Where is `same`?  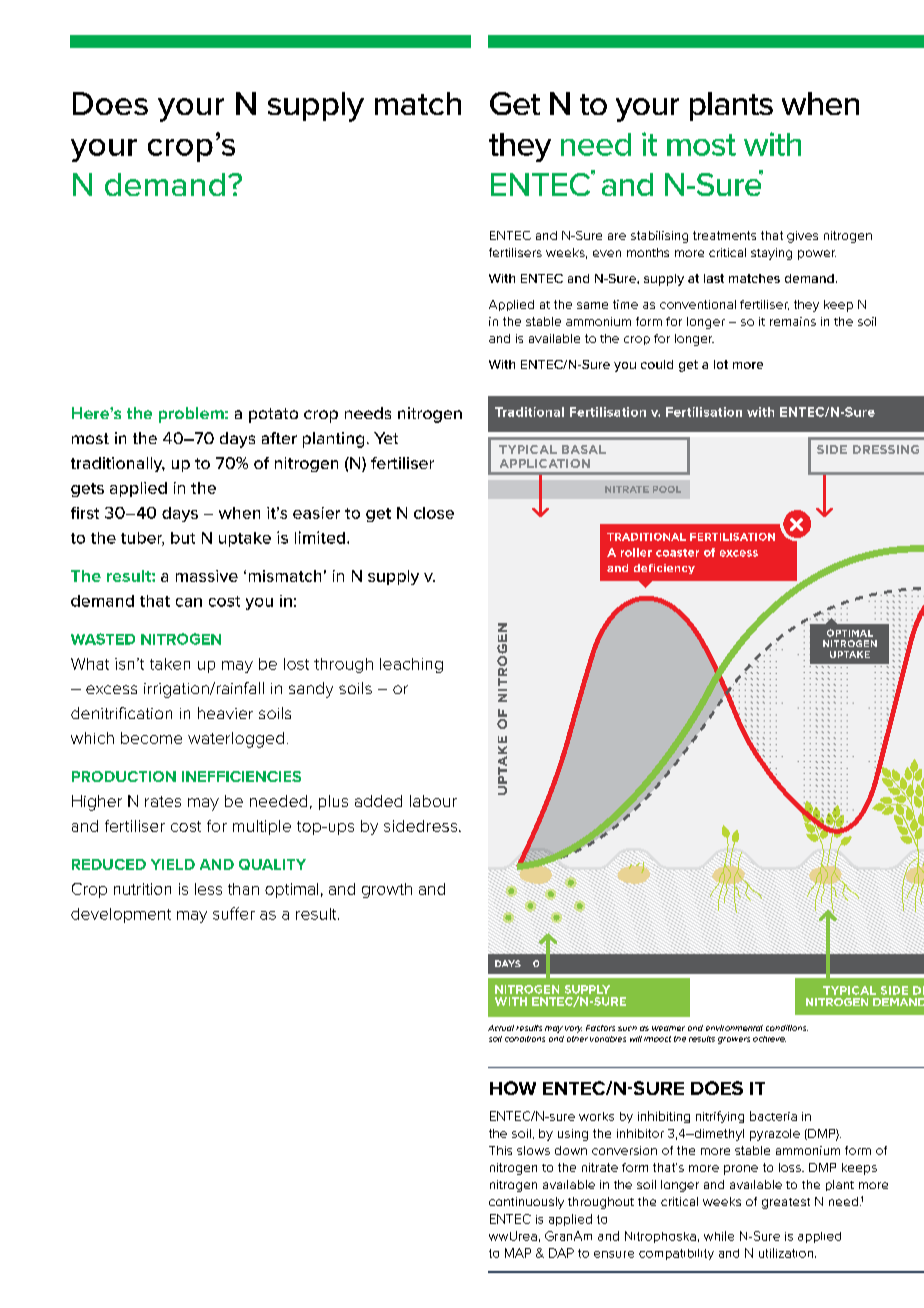
same is located at coordinates (592, 305).
